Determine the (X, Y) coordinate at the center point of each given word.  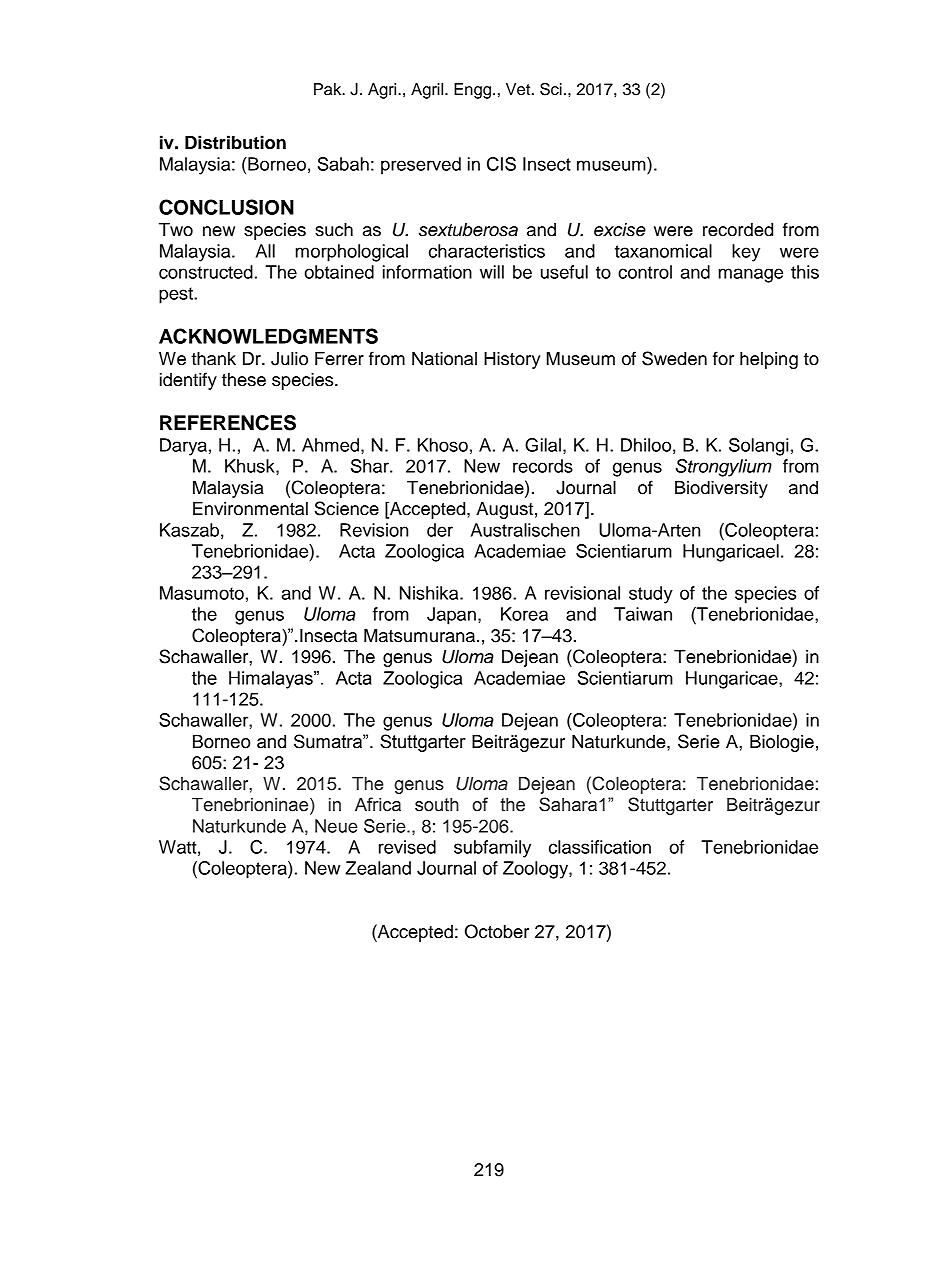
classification (600, 847)
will (492, 272)
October (497, 931)
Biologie (782, 743)
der (440, 530)
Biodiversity (721, 489)
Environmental (250, 509)
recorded (738, 230)
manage (751, 275)
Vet (519, 89)
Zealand (378, 868)
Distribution (235, 142)
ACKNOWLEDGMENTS (268, 336)
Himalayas (272, 680)
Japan (451, 616)
